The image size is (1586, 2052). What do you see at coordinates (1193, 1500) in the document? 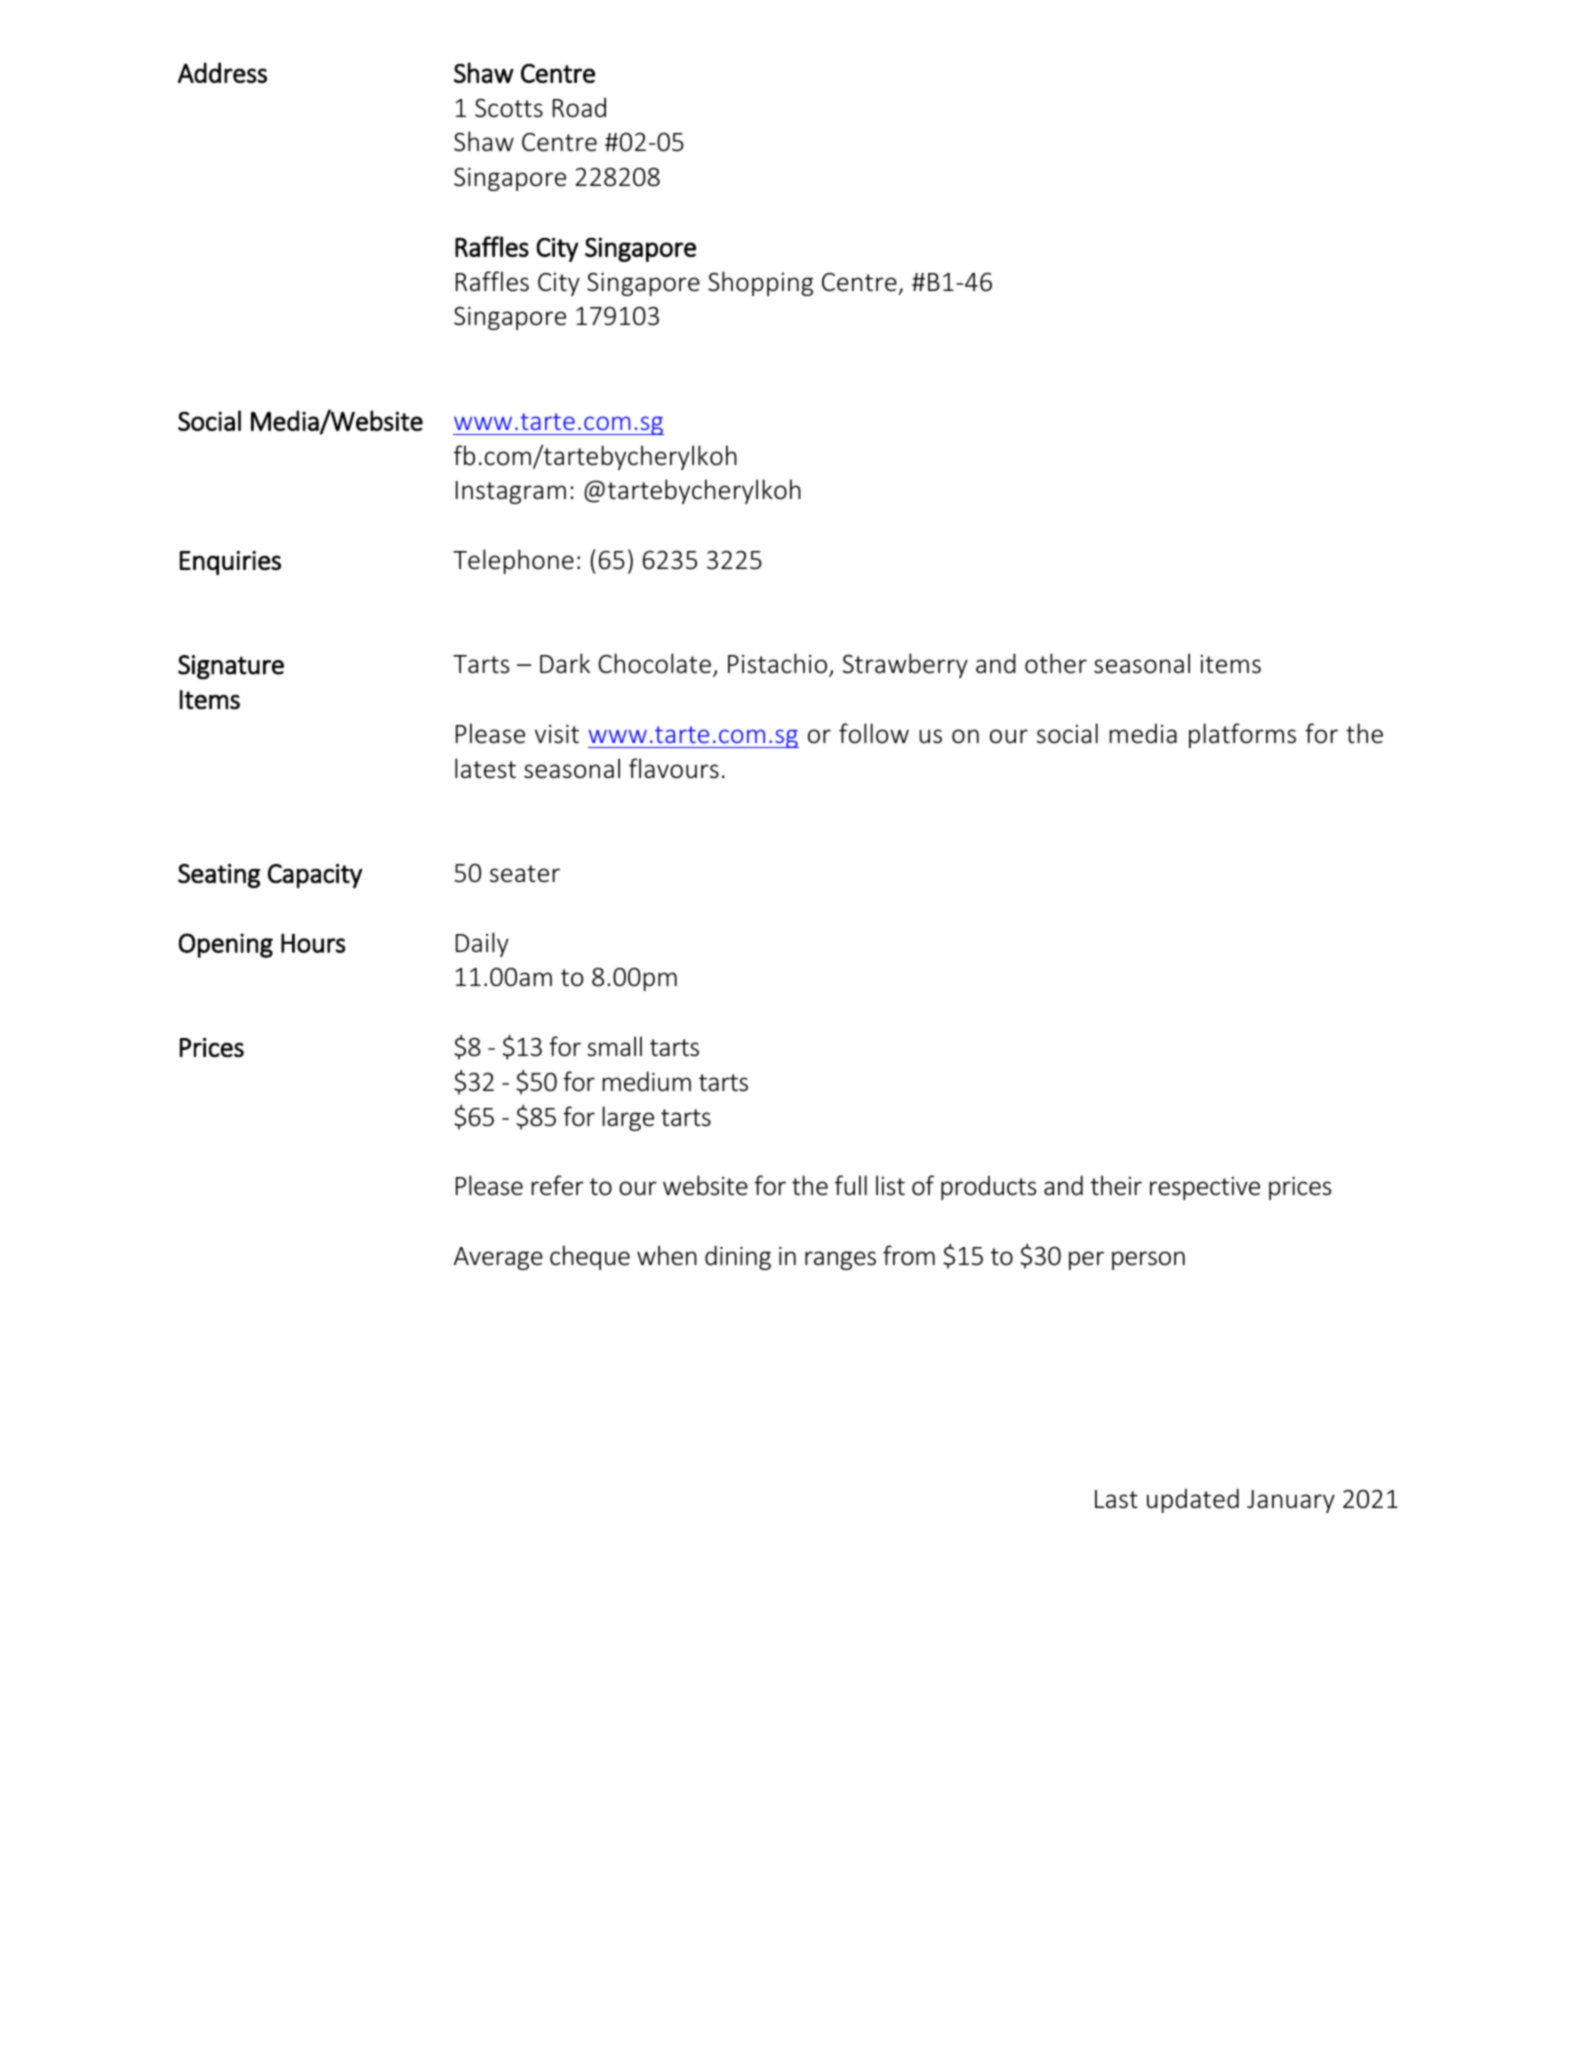
I see `updated` at bounding box center [1193, 1500].
